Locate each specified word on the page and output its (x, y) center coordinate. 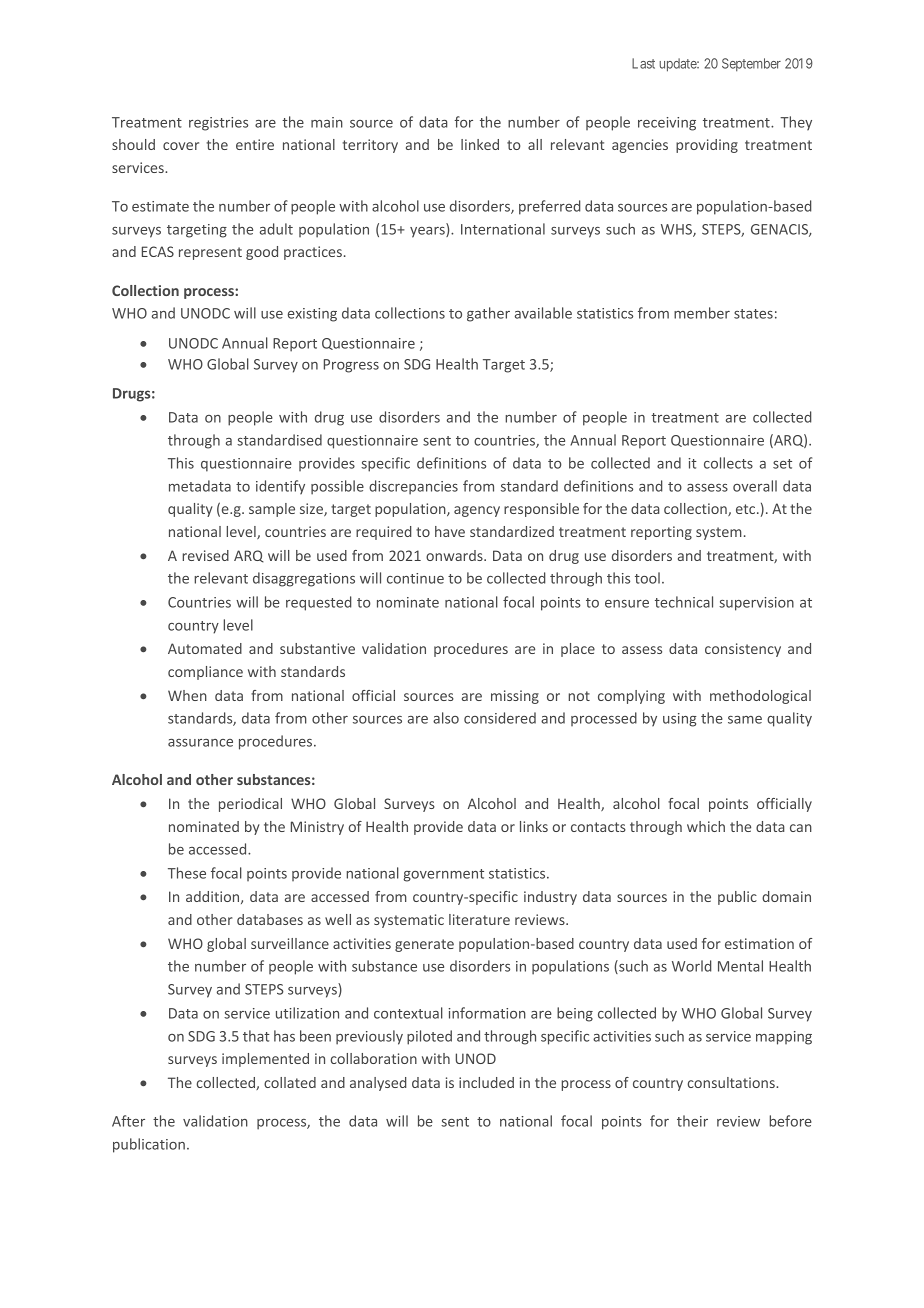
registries (218, 124)
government (443, 875)
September (751, 64)
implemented (265, 1060)
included (486, 1082)
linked (480, 144)
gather (488, 314)
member (702, 313)
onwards (455, 555)
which (706, 826)
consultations (732, 1082)
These (187, 873)
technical (684, 602)
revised (205, 555)
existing (312, 315)
